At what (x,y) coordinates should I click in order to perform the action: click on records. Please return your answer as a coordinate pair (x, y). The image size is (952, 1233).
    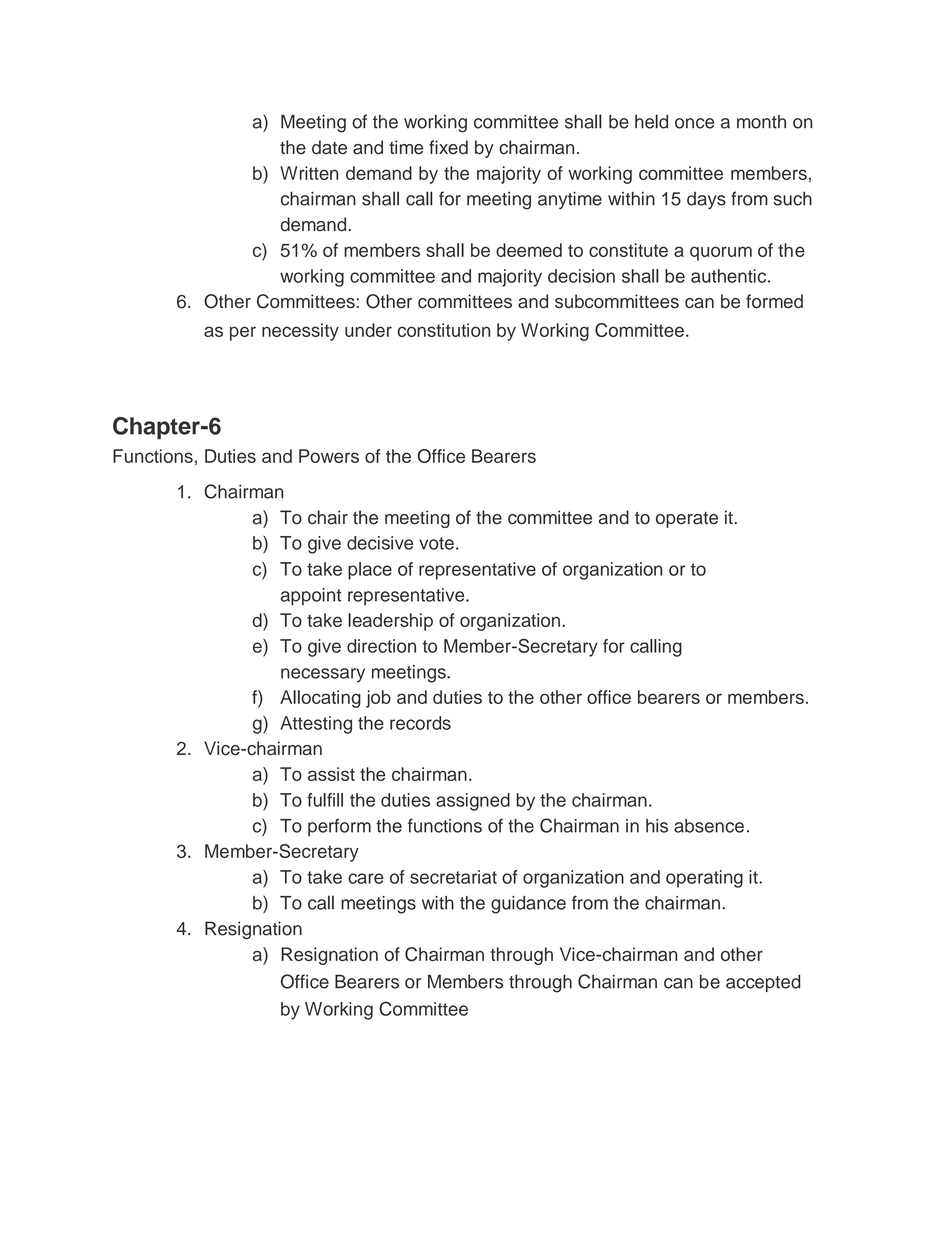
    Looking at the image, I should click on (420, 723).
